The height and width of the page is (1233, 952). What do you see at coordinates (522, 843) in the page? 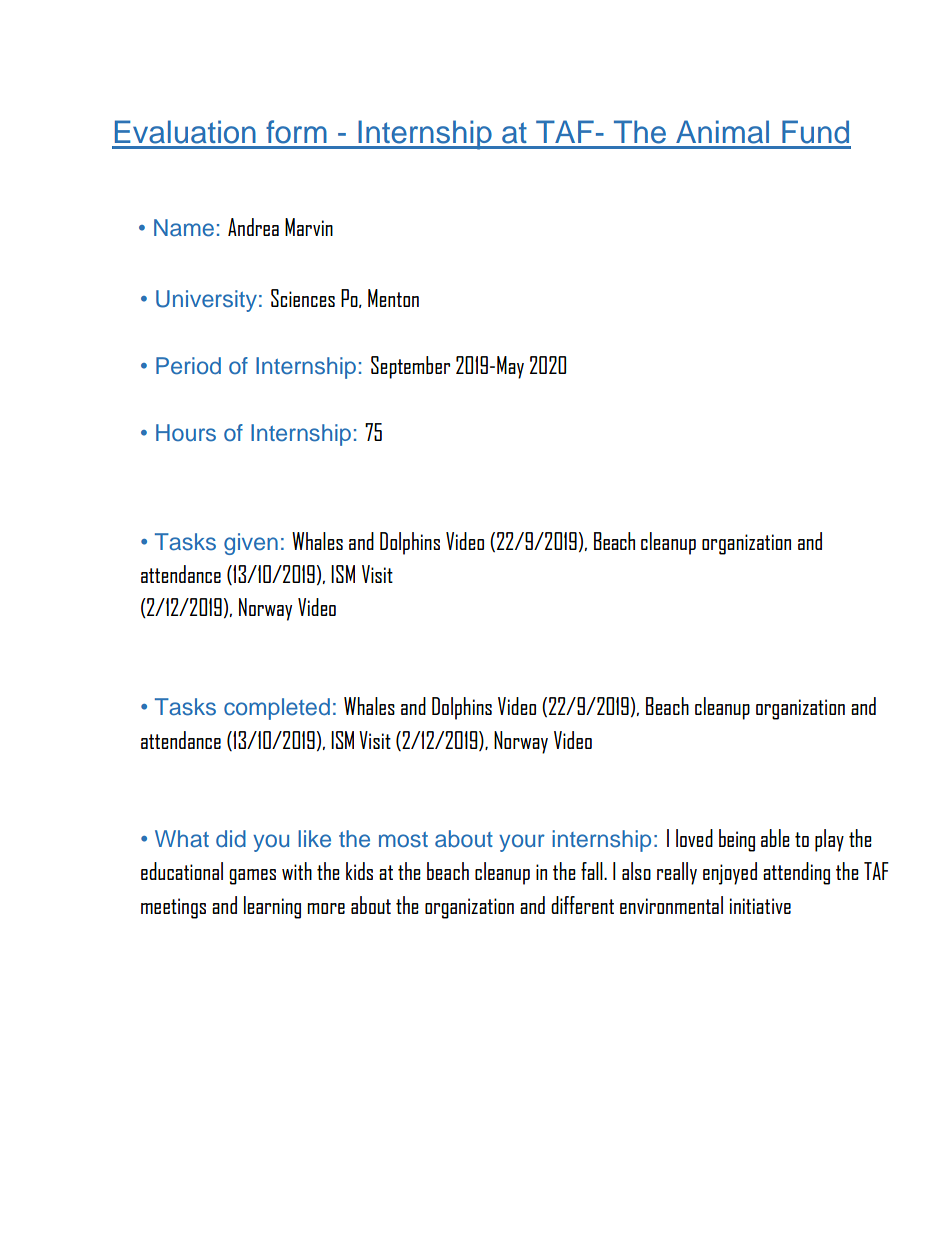
I see `your` at bounding box center [522, 843].
